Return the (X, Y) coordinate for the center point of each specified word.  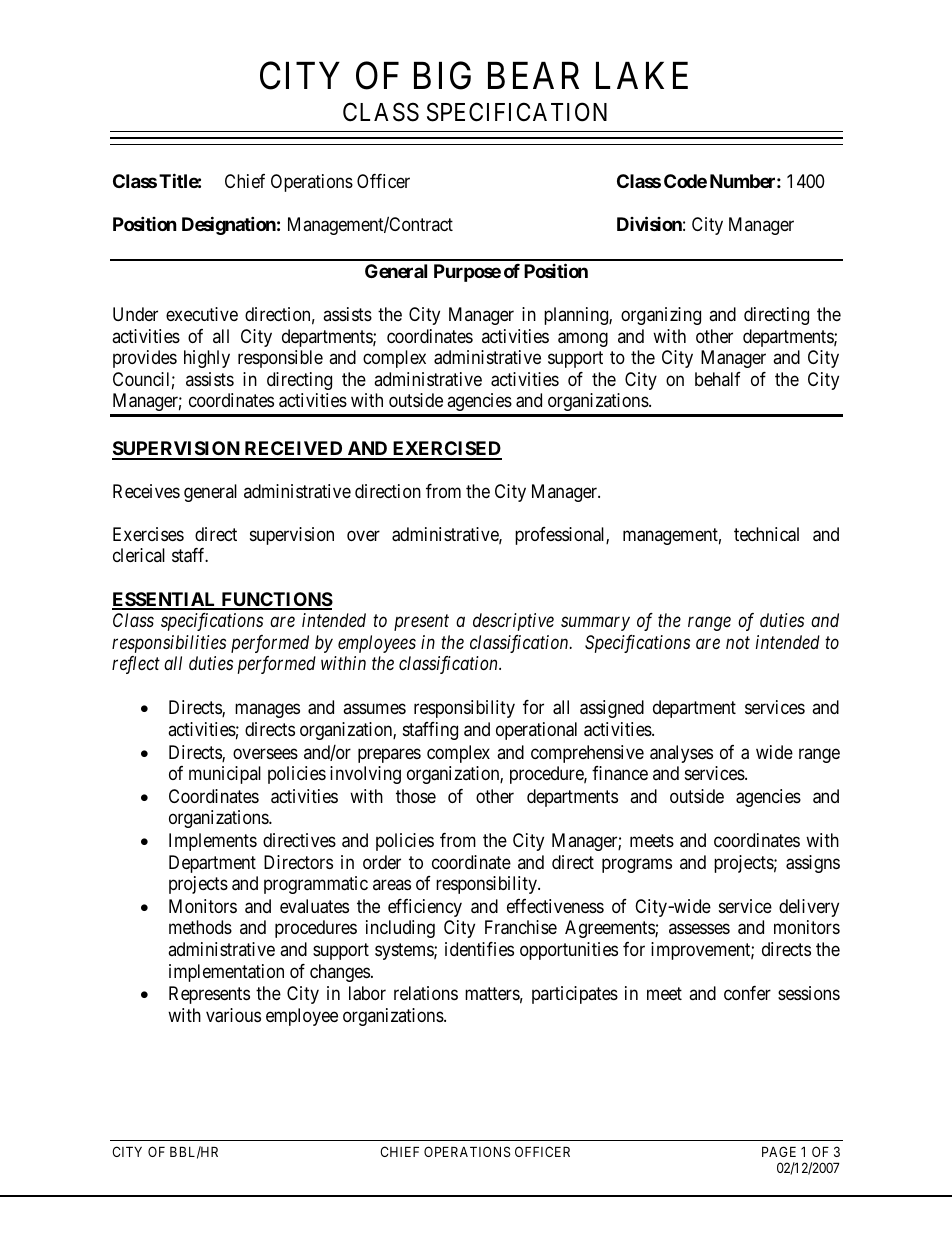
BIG (442, 76)
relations (426, 993)
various (233, 1015)
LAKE (642, 75)
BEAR (533, 75)
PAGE (779, 1151)
